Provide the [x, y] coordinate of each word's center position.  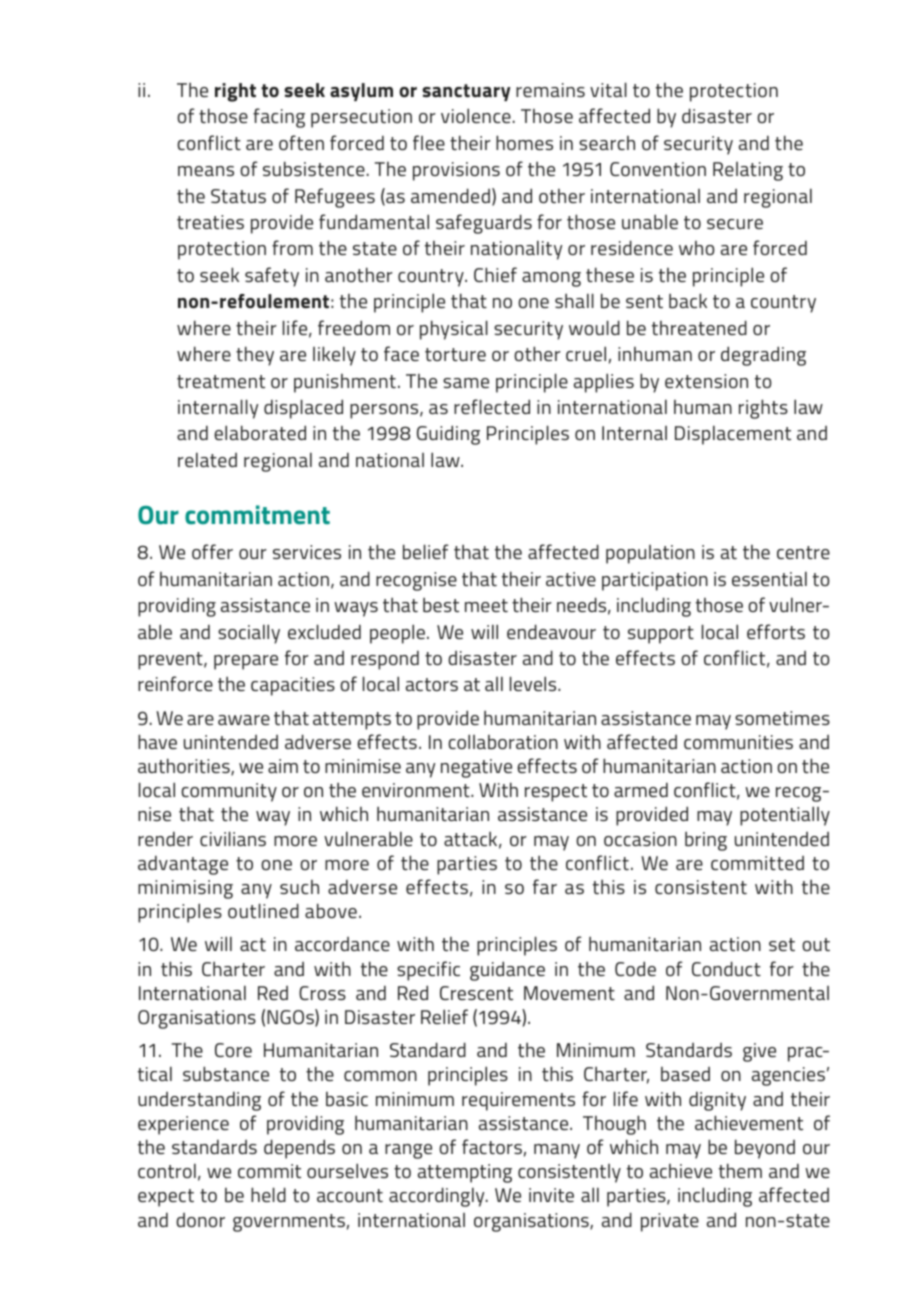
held [268, 1194]
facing [279, 118]
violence [476, 115]
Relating [748, 171]
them [740, 1170]
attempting [465, 1173]
